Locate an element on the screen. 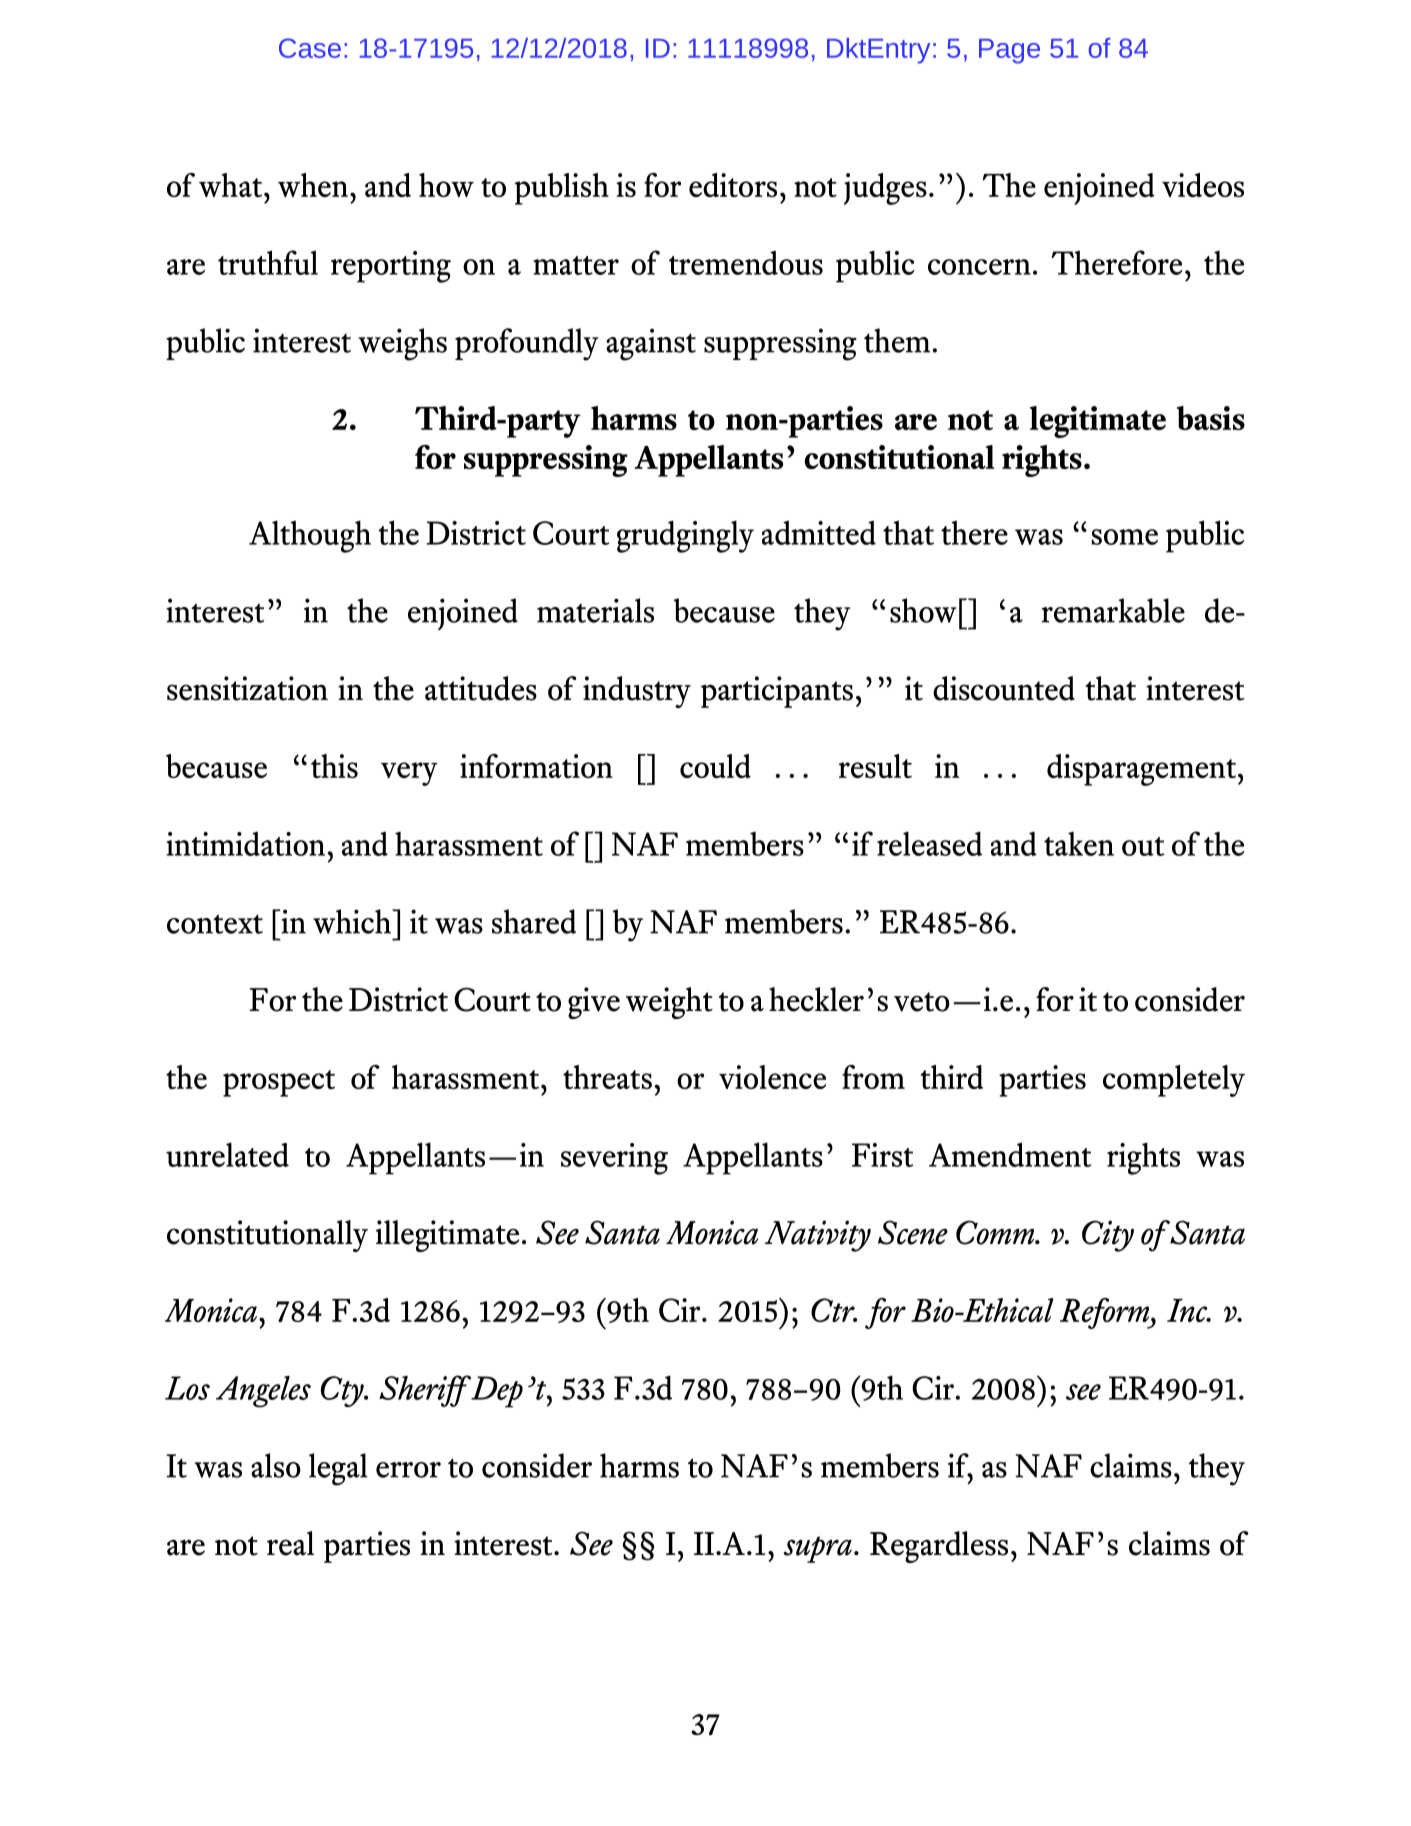  Case is located at coordinates (310, 48).
